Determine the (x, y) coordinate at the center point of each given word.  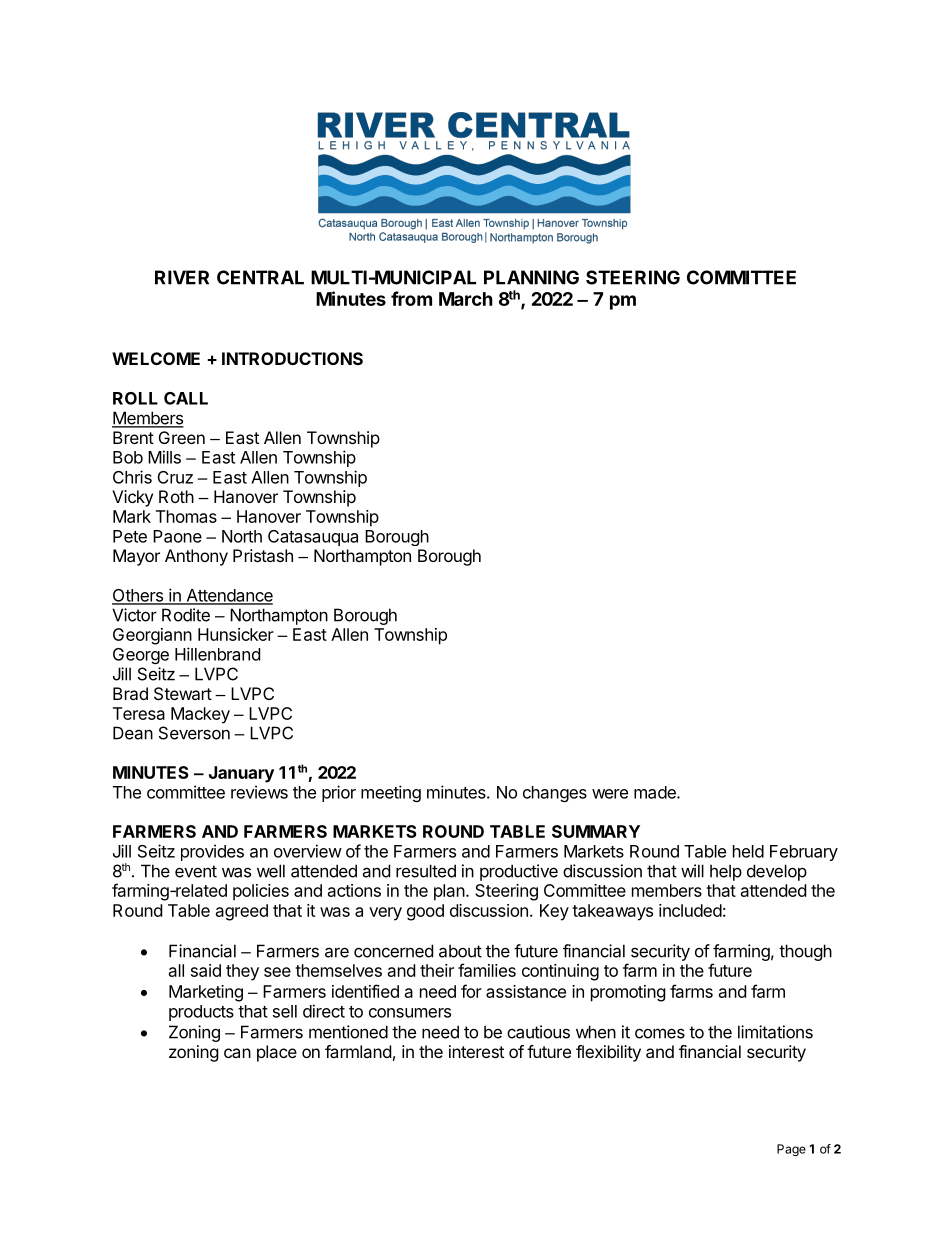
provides (212, 852)
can (237, 1053)
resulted (426, 871)
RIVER (182, 277)
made (656, 792)
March (466, 299)
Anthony (196, 557)
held (748, 851)
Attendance (228, 596)
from (411, 298)
